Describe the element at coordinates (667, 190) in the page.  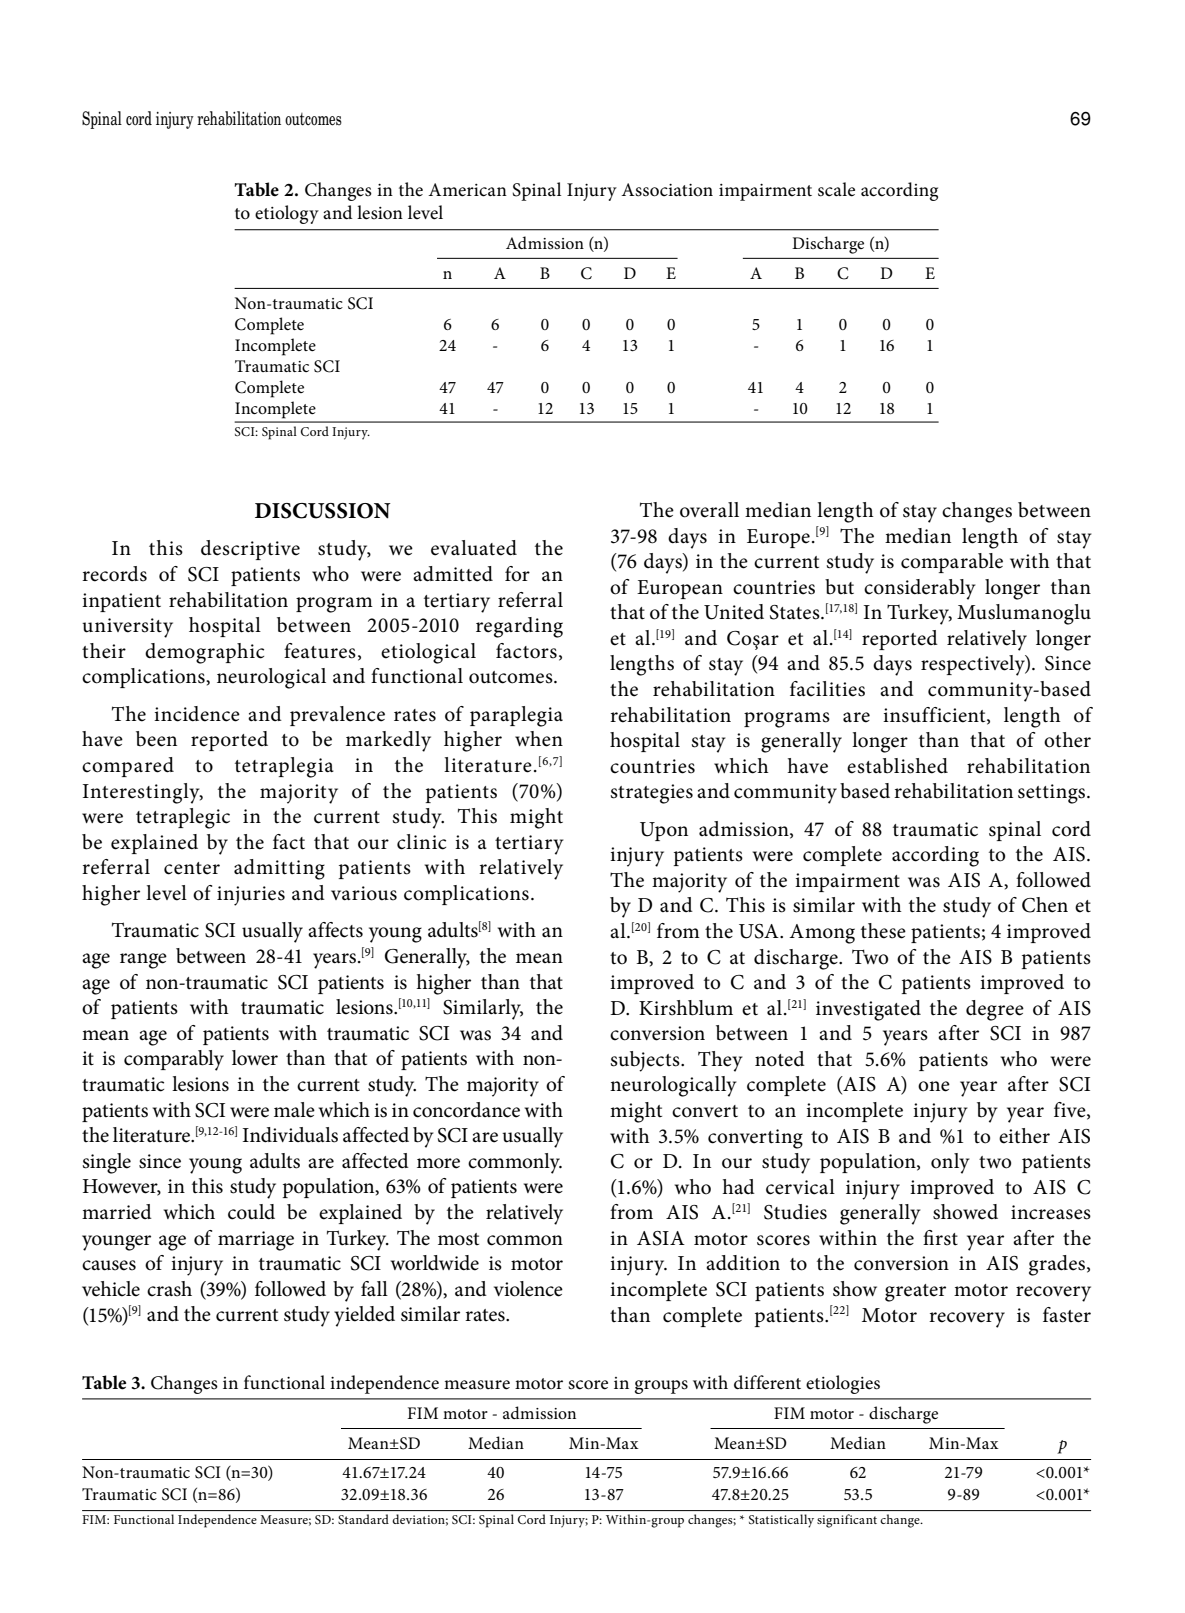
I see `Association` at that location.
